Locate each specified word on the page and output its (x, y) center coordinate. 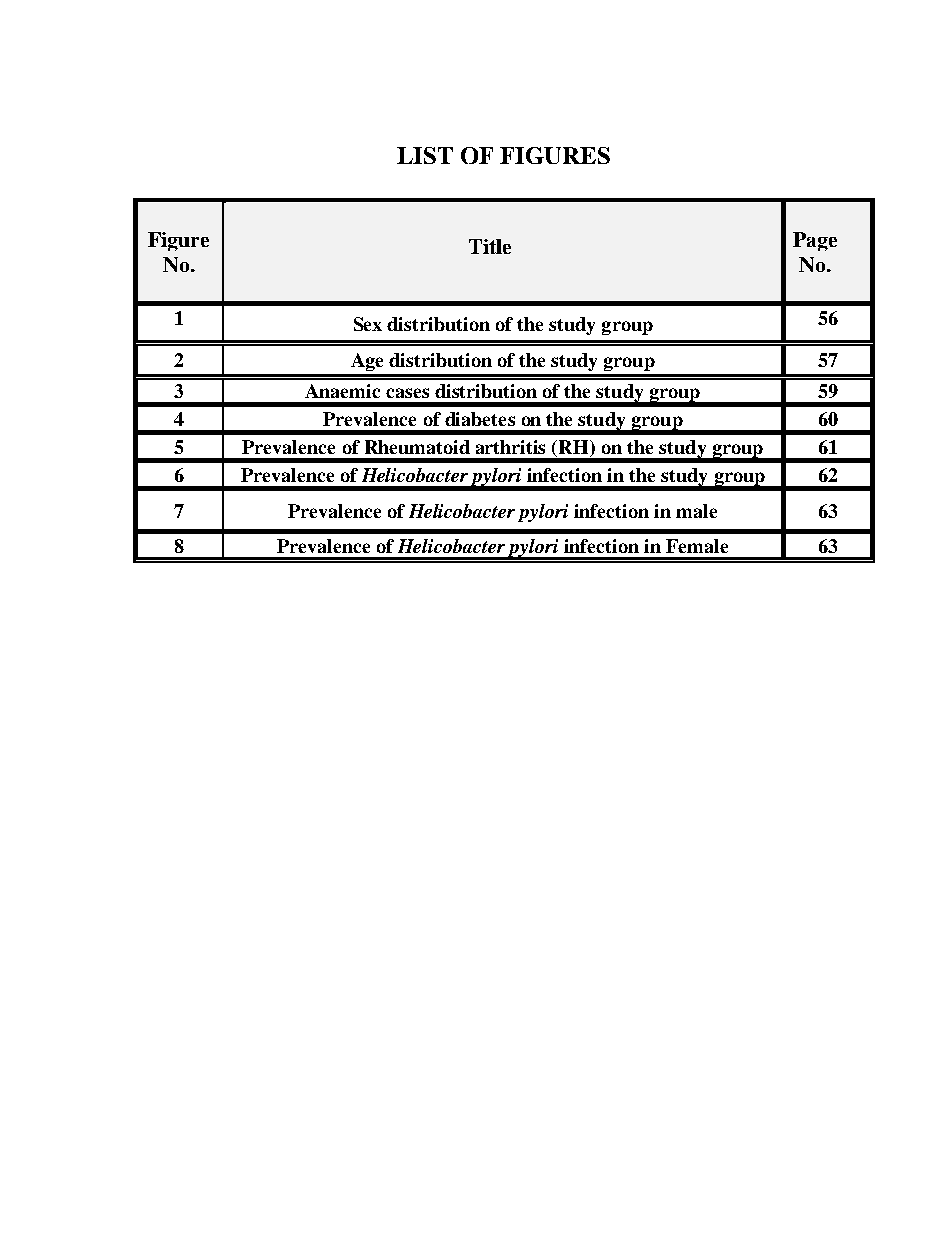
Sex (368, 324)
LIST (425, 155)
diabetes (480, 419)
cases (407, 393)
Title (490, 246)
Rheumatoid (417, 447)
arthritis (510, 447)
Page (815, 241)
